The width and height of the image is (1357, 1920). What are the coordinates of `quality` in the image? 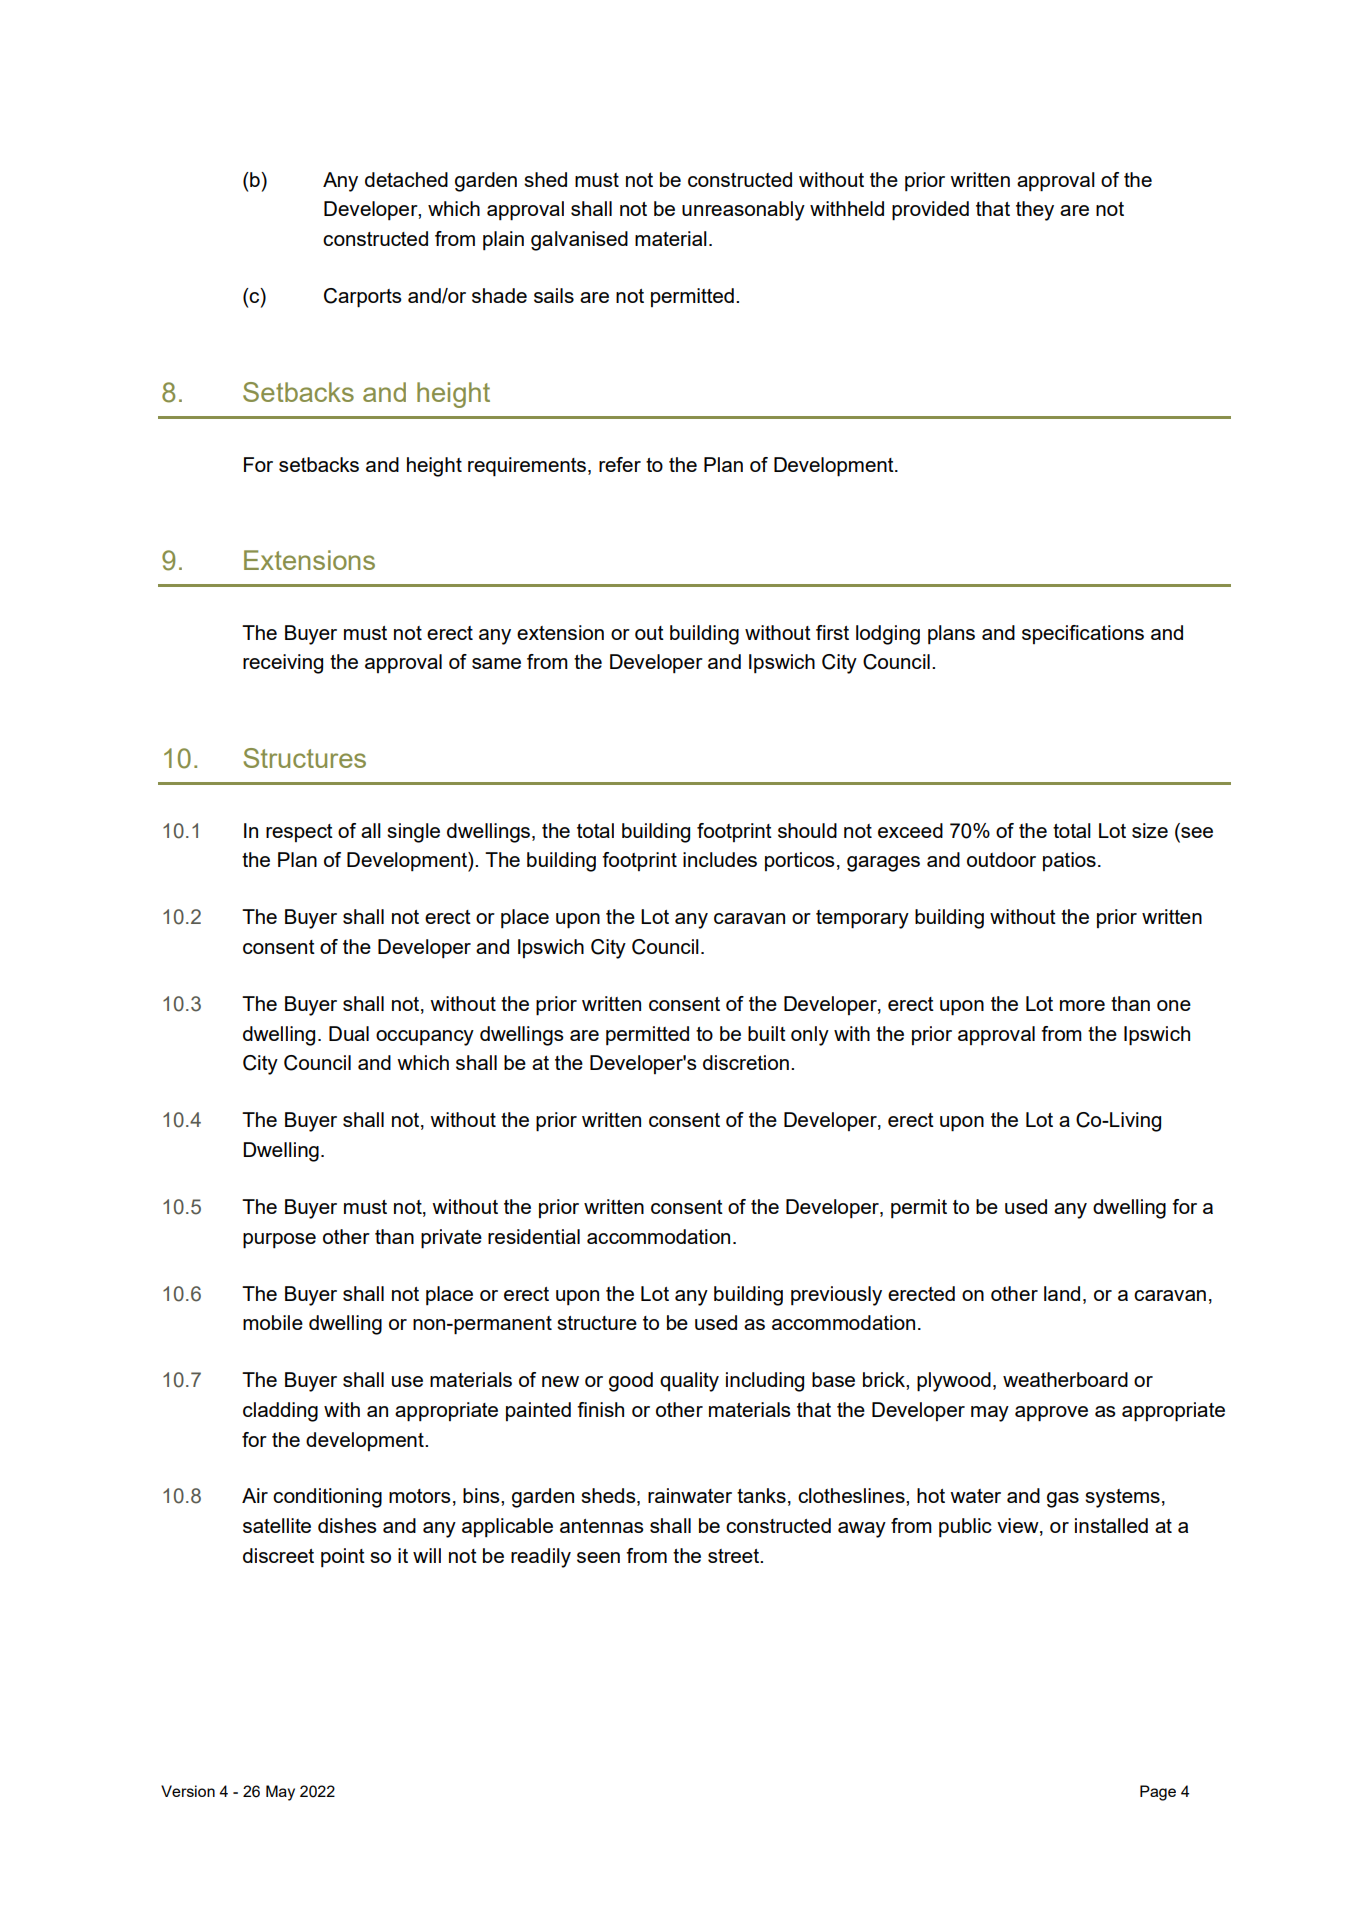 It's located at (689, 1382).
